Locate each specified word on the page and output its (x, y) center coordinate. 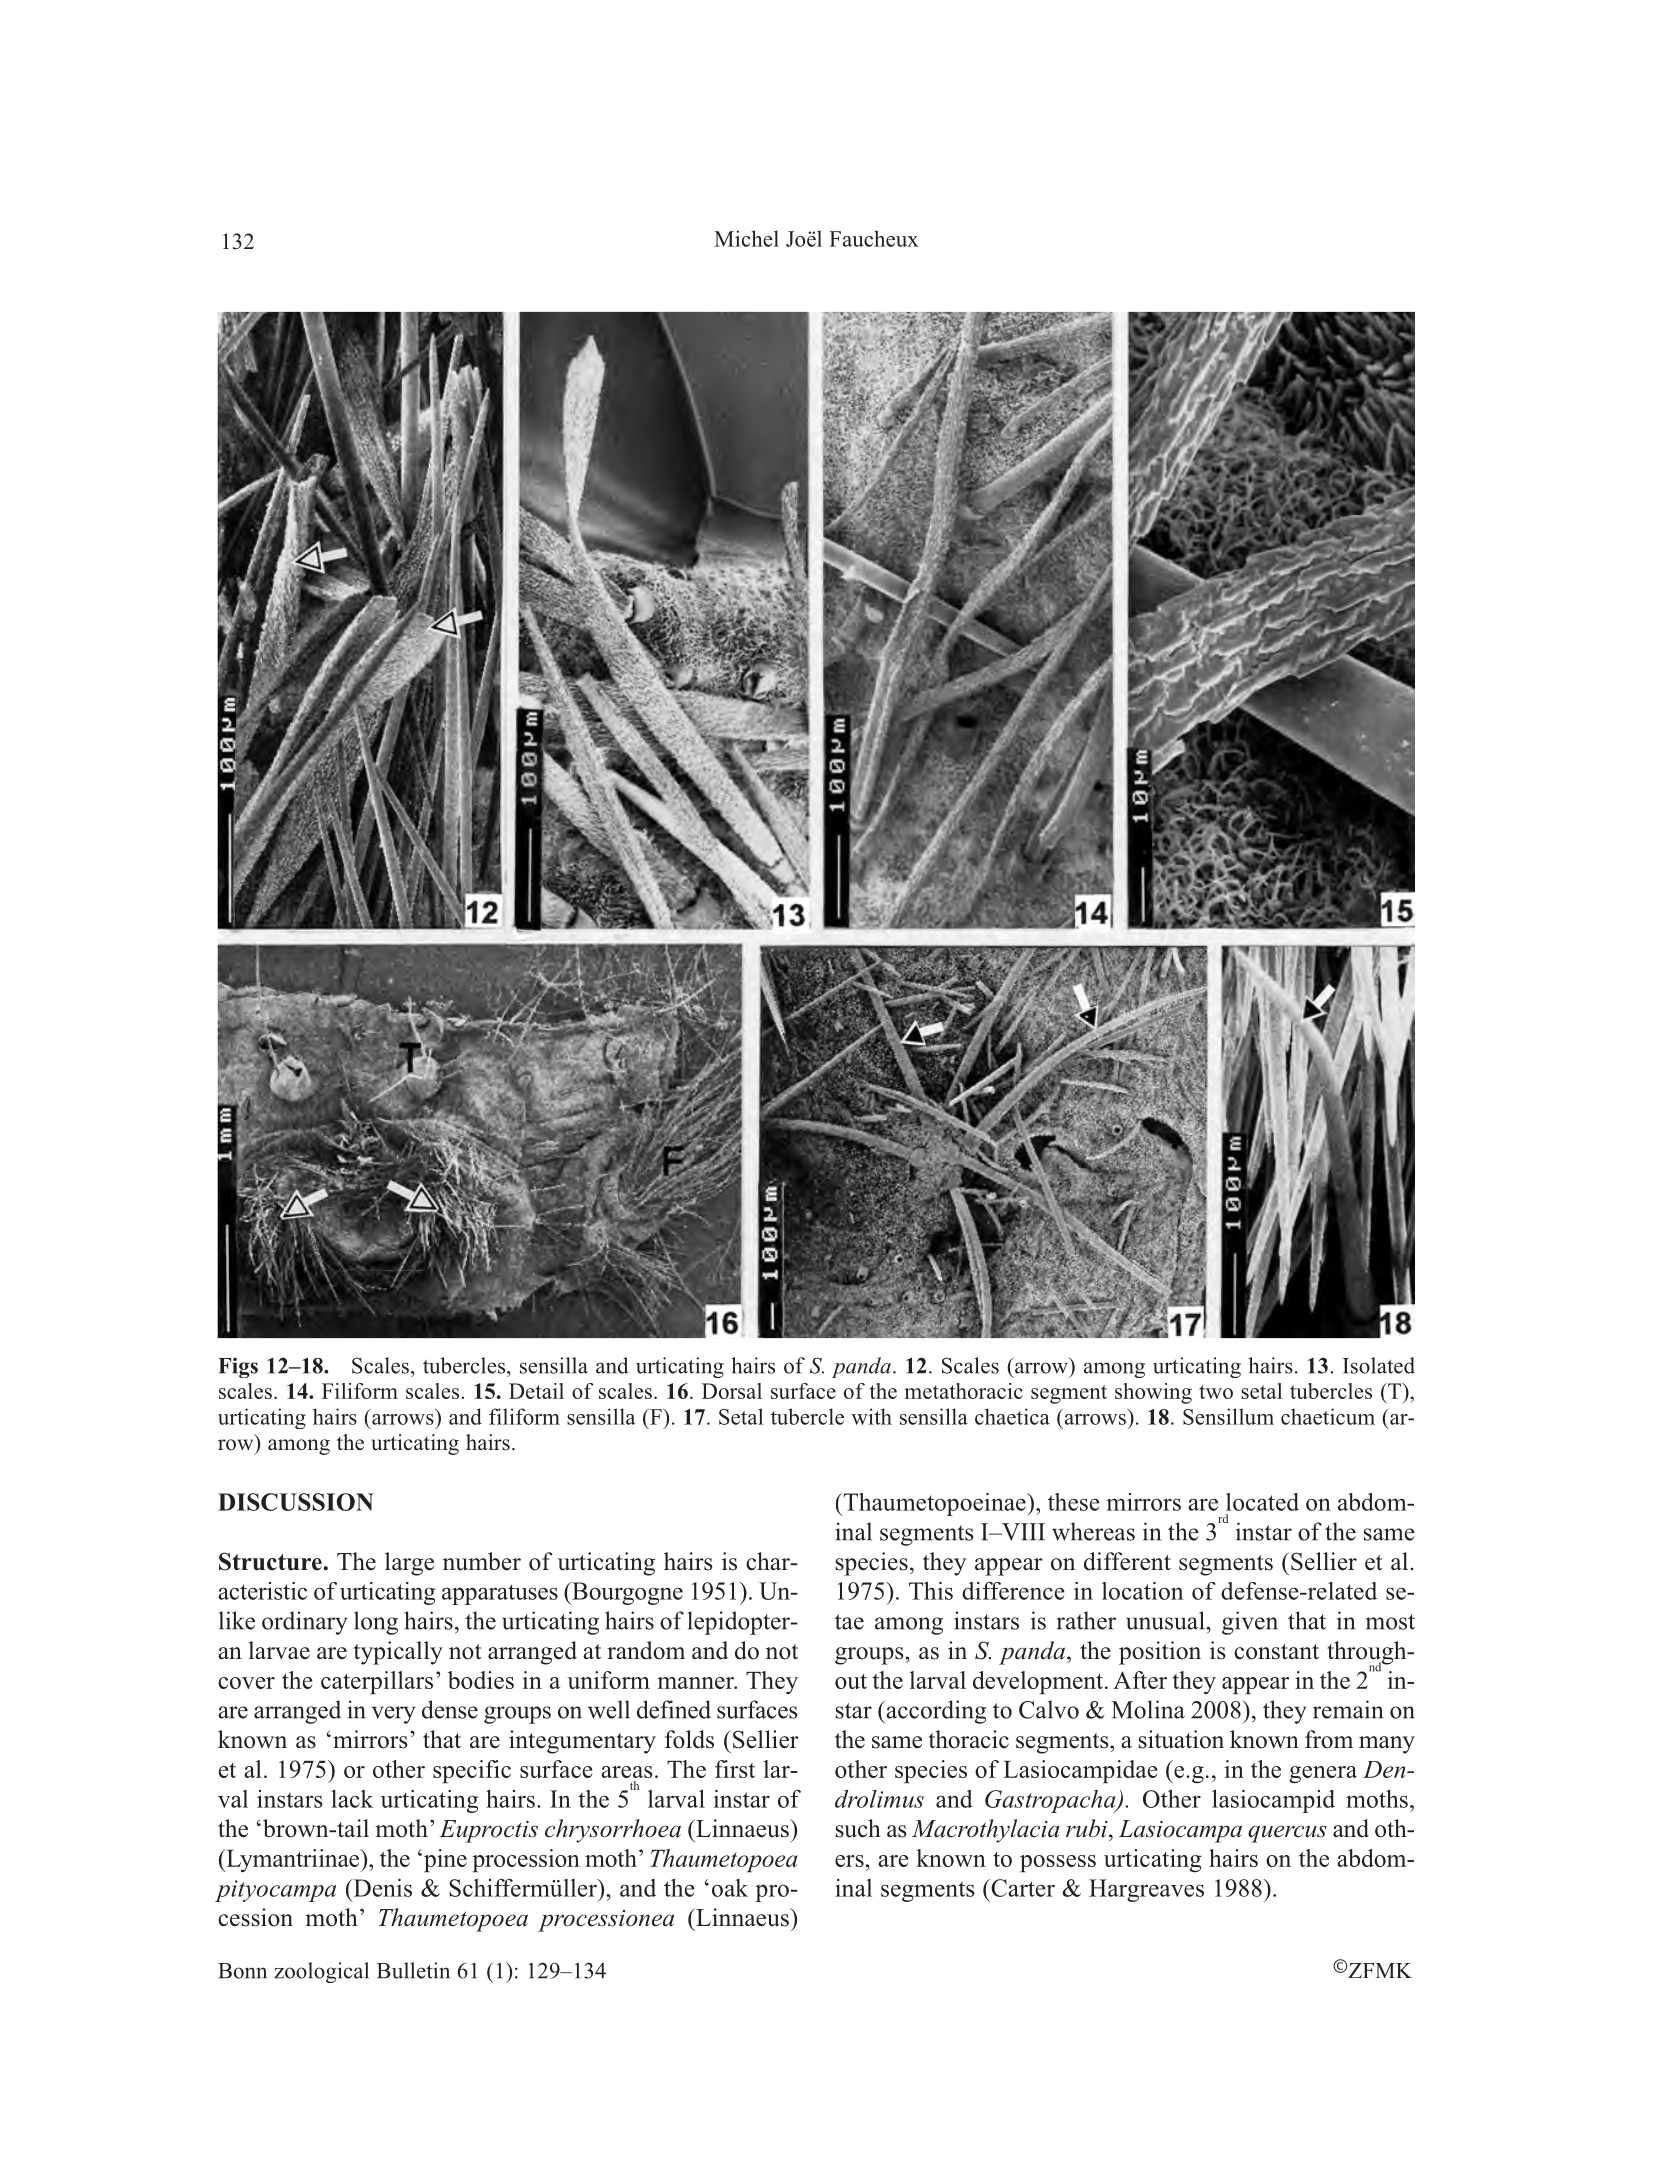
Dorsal (732, 1391)
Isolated (1379, 1365)
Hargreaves (1146, 1890)
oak (730, 1888)
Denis (381, 1888)
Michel (746, 238)
